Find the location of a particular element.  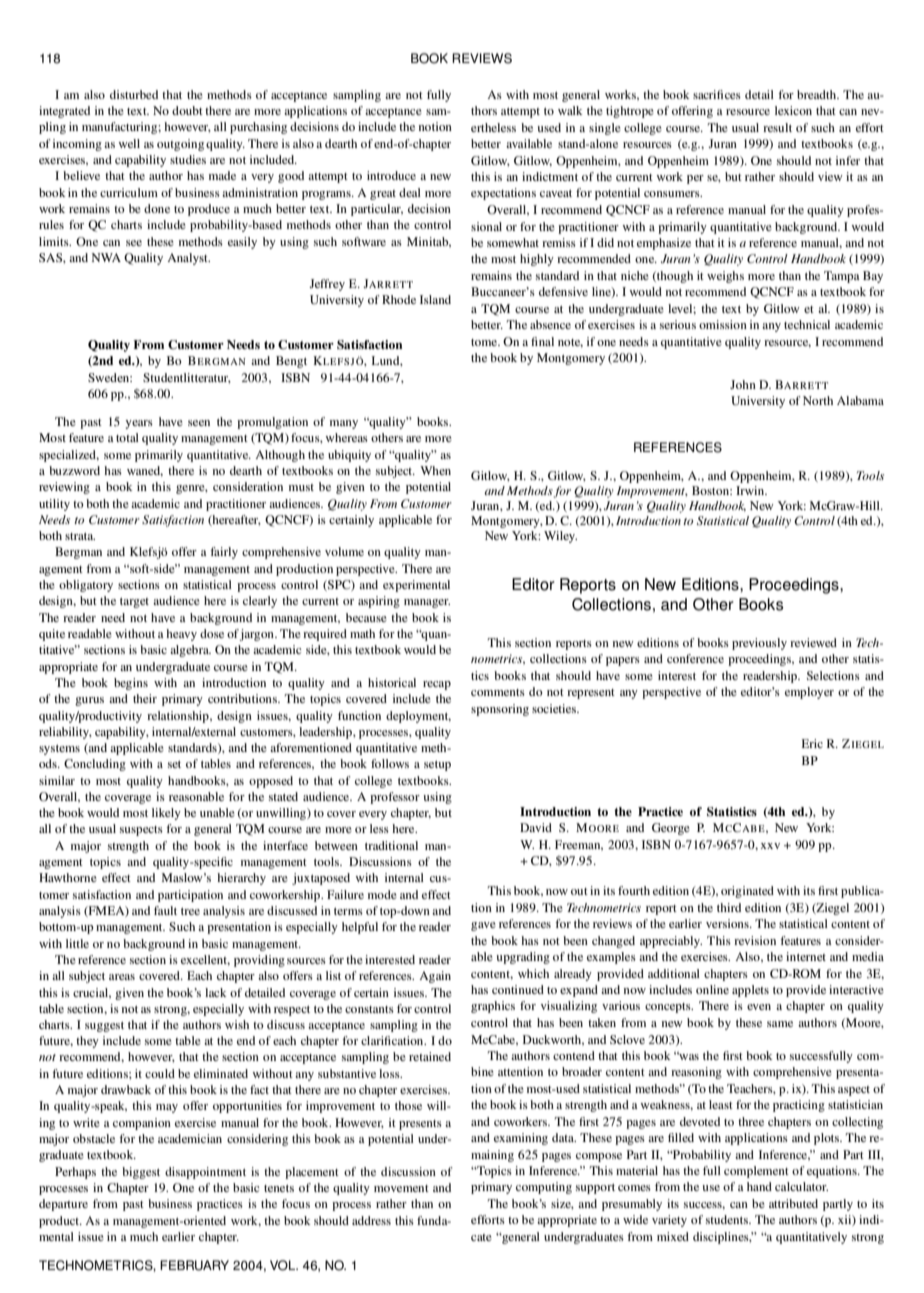

introduce is located at coordinates (391, 175).
